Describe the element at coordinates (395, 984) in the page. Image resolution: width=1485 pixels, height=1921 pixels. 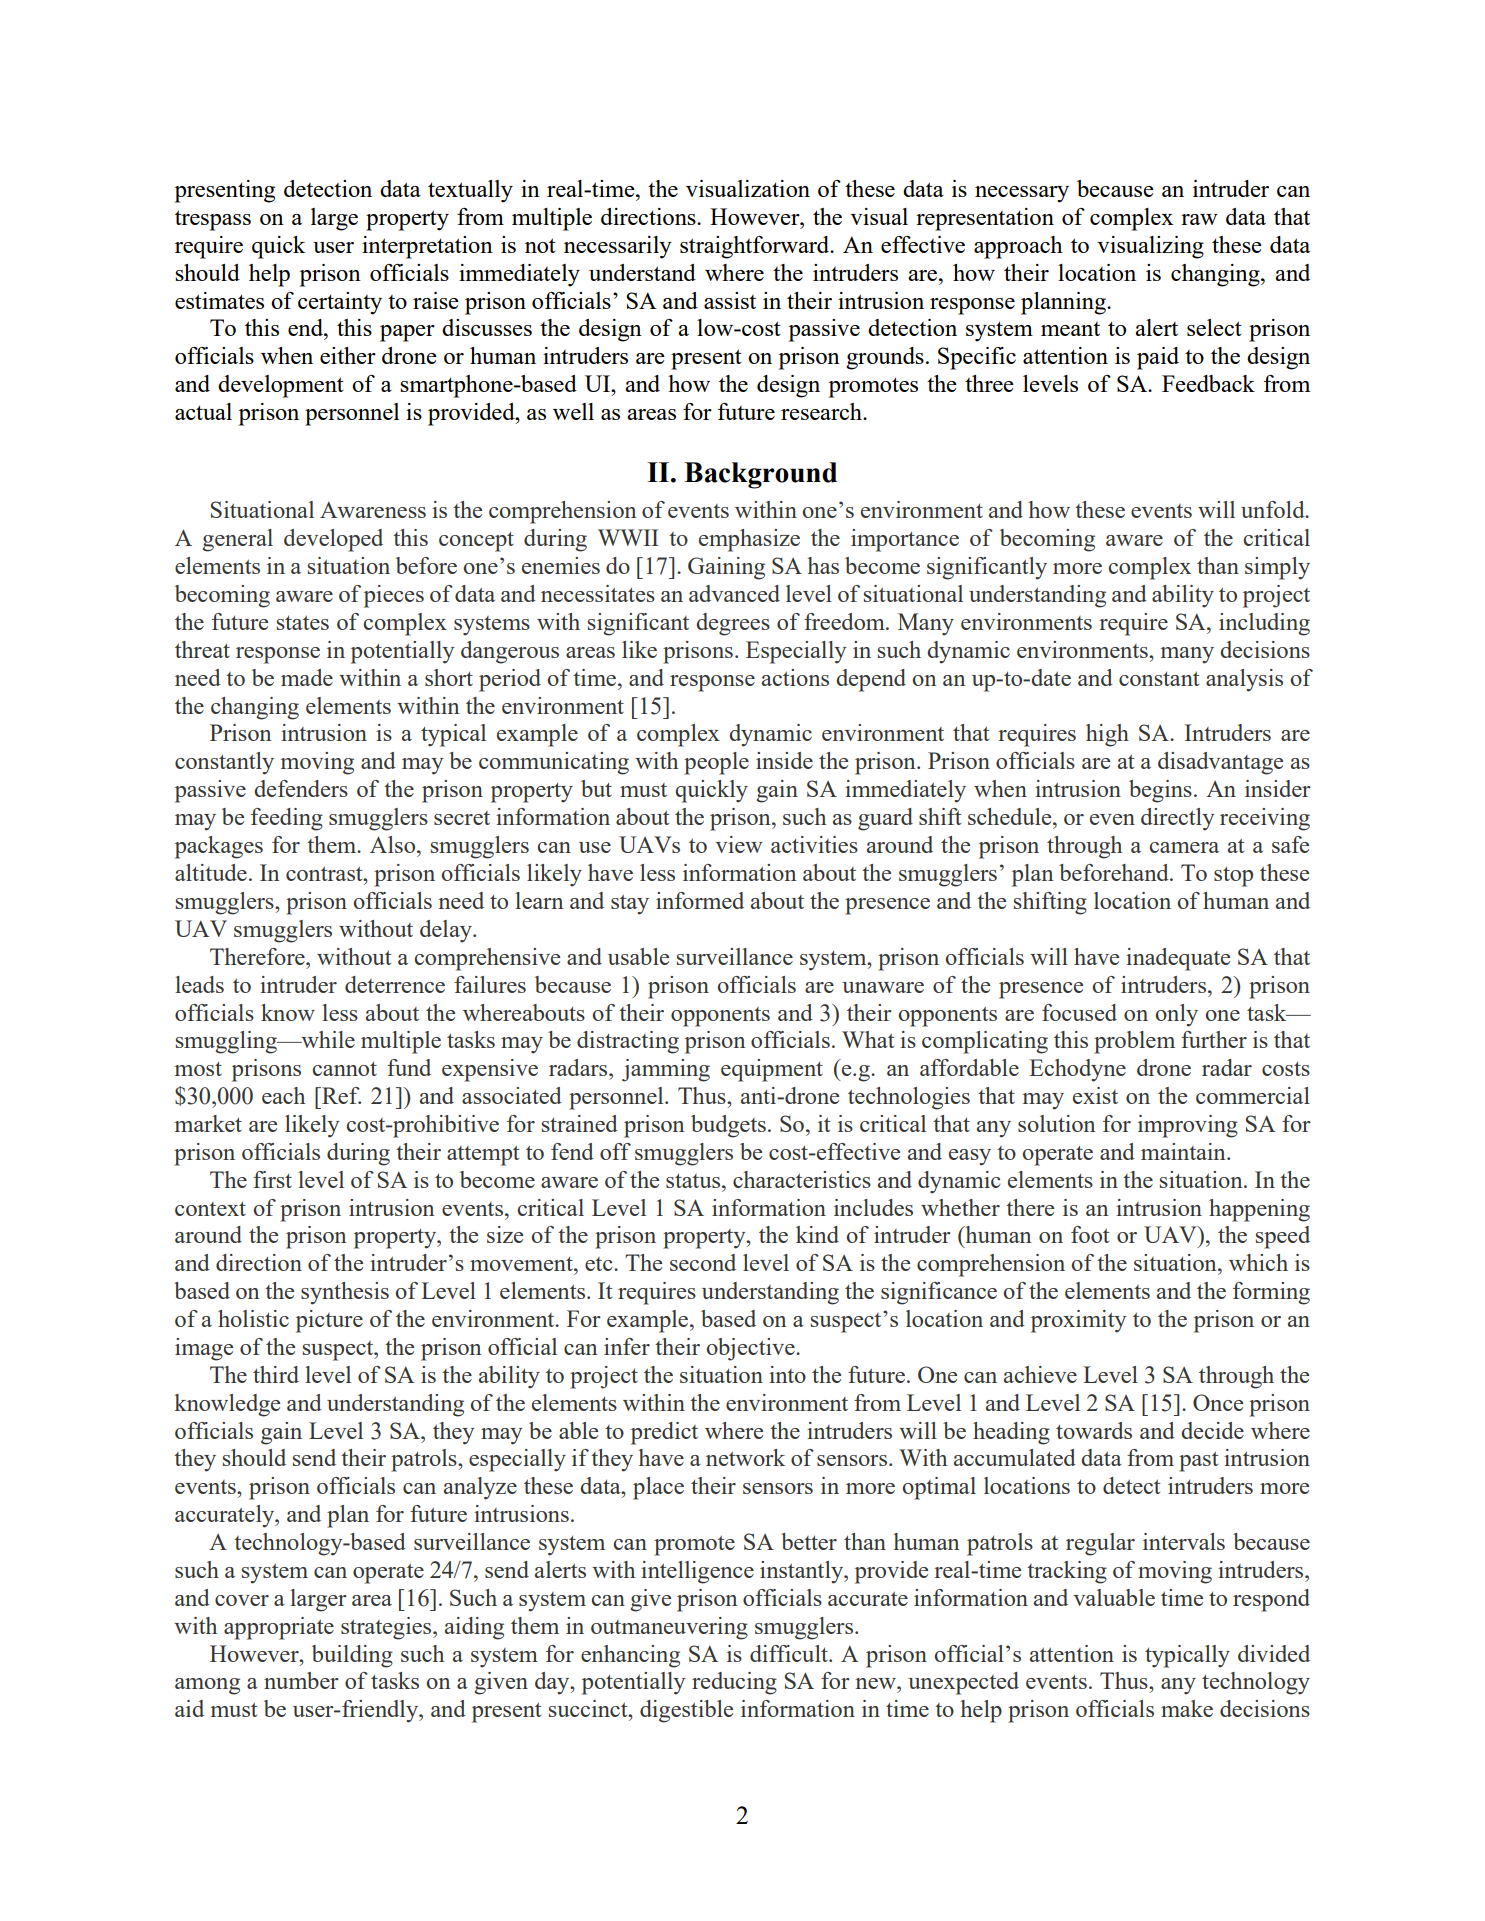
I see `deterrence` at that location.
